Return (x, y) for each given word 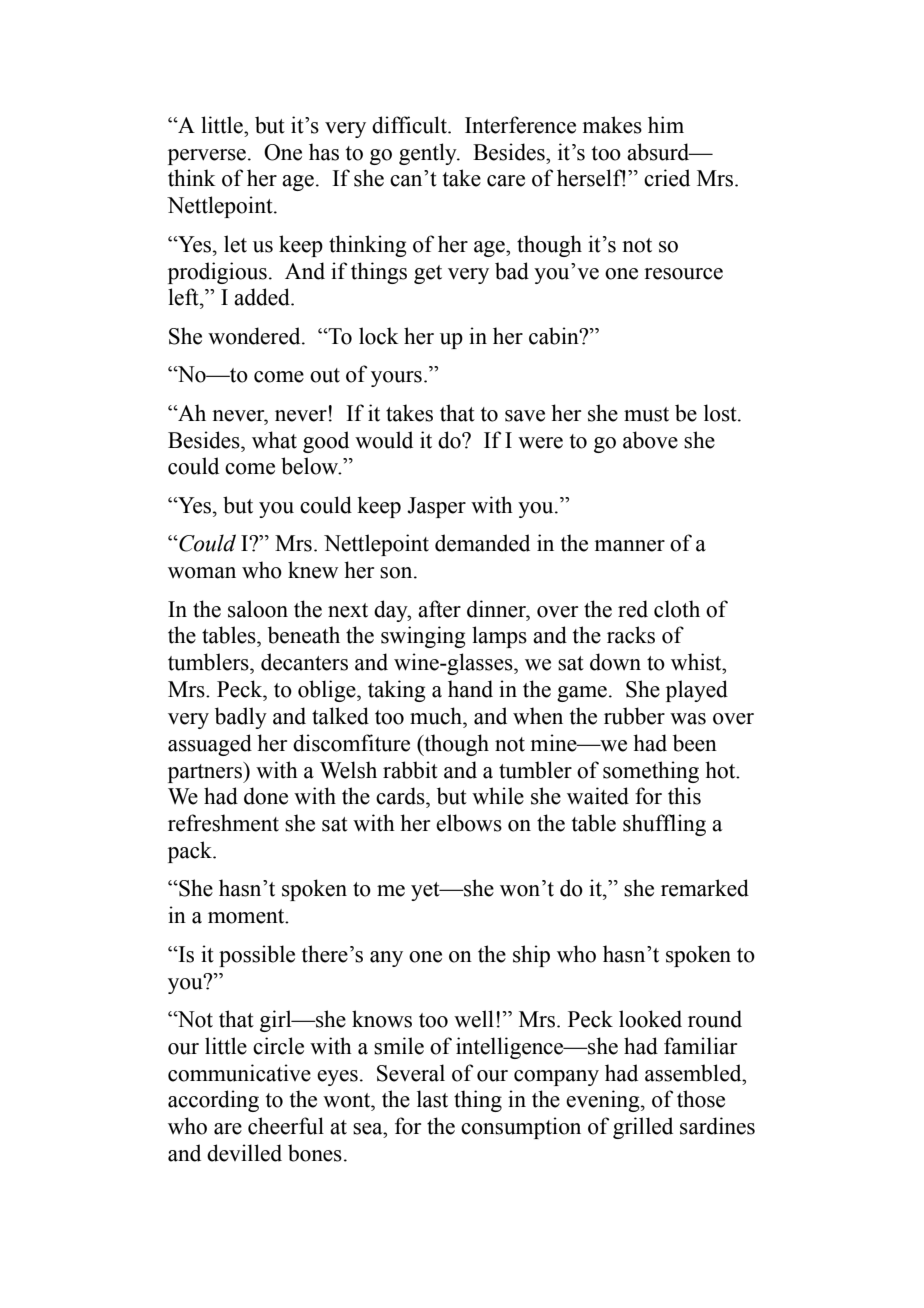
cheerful (286, 1126)
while (498, 796)
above (650, 440)
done (266, 796)
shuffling (664, 825)
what (274, 440)
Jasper (436, 507)
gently (429, 154)
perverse (207, 157)
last (432, 1099)
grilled (643, 1128)
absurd (659, 152)
